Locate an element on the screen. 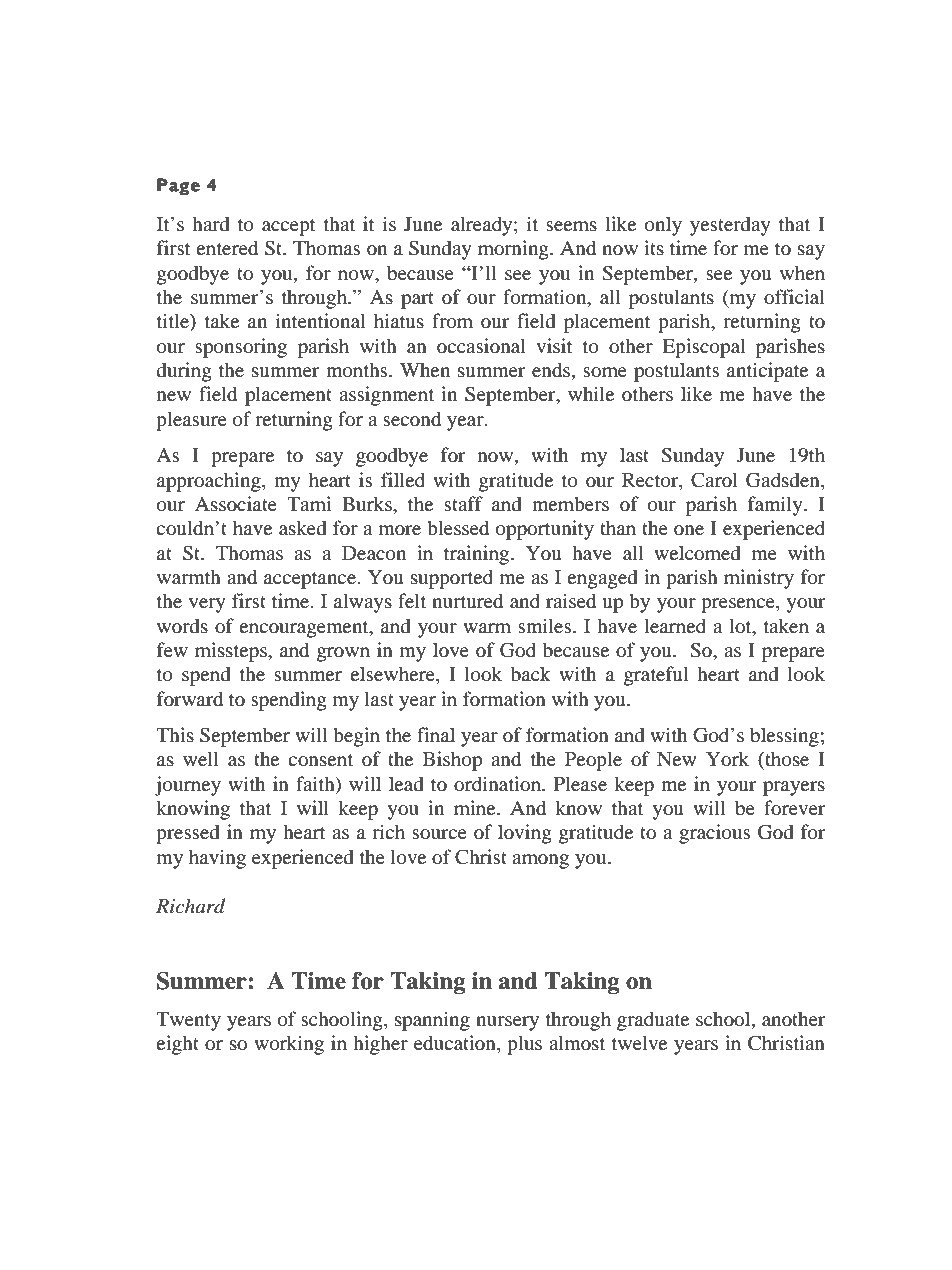 The height and width of the screenshot is (1270, 952). working is located at coordinates (289, 1045).
